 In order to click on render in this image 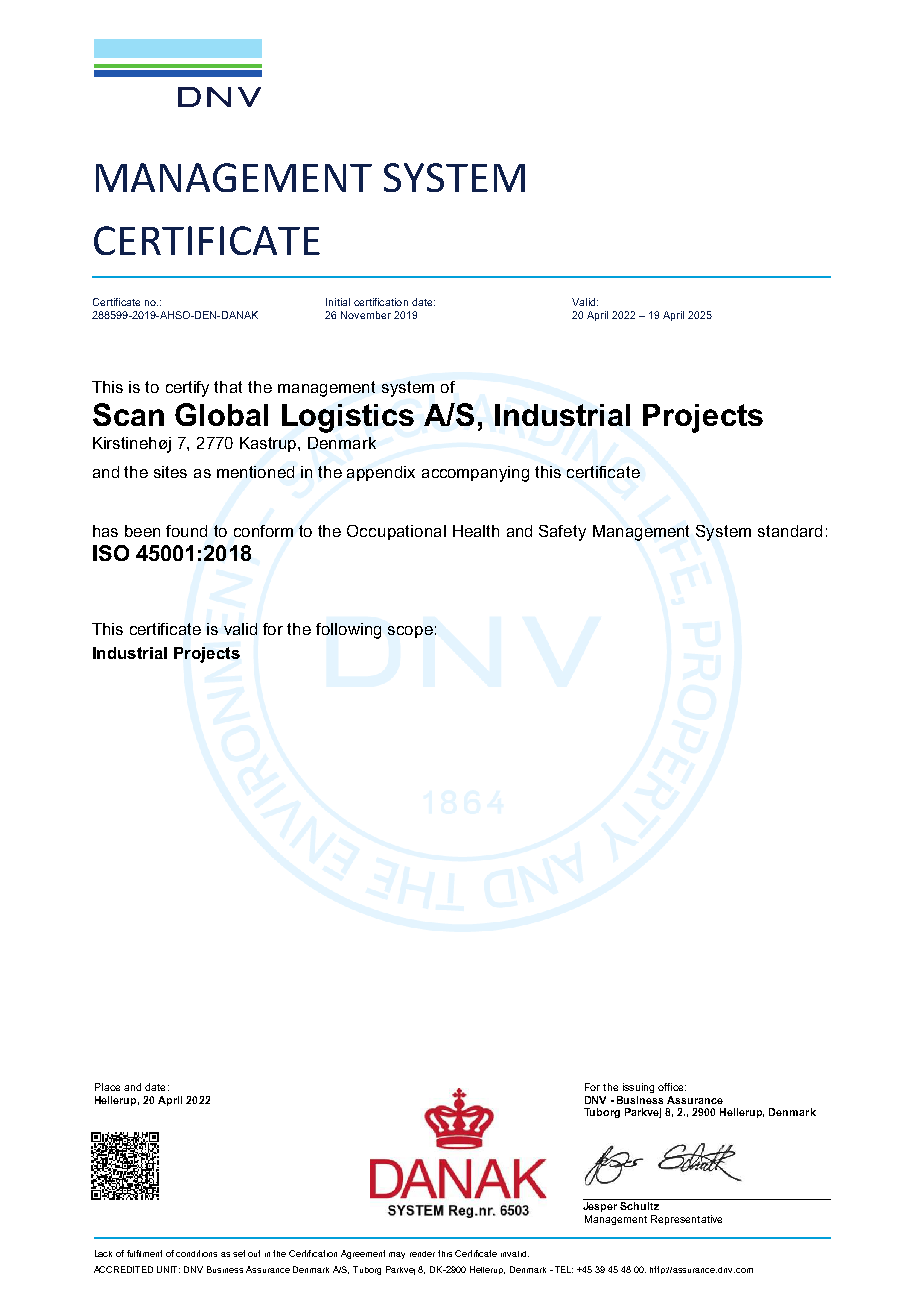, I will do `click(422, 1254)`.
